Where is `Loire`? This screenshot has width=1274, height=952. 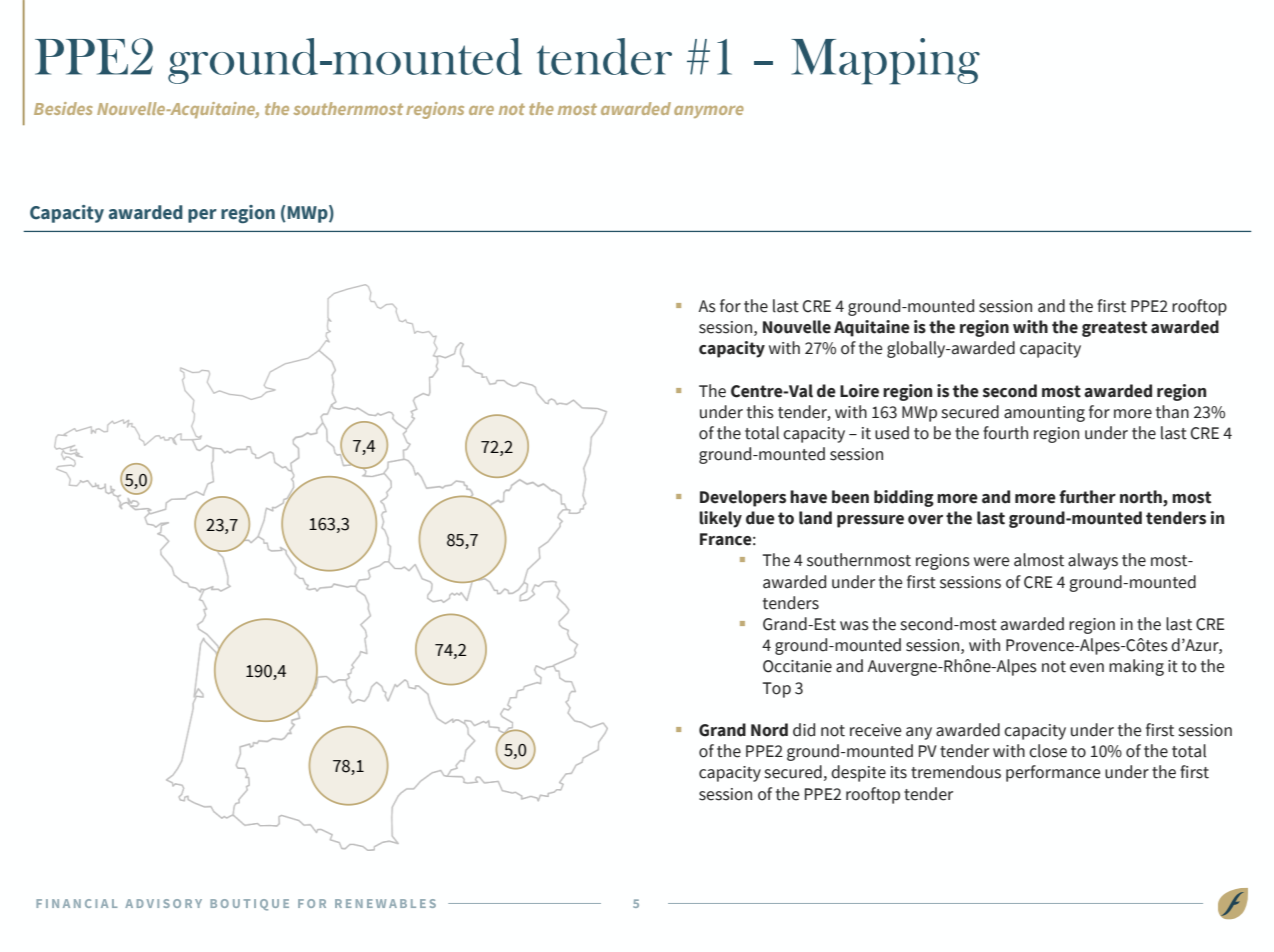
Loire is located at coordinates (859, 391).
